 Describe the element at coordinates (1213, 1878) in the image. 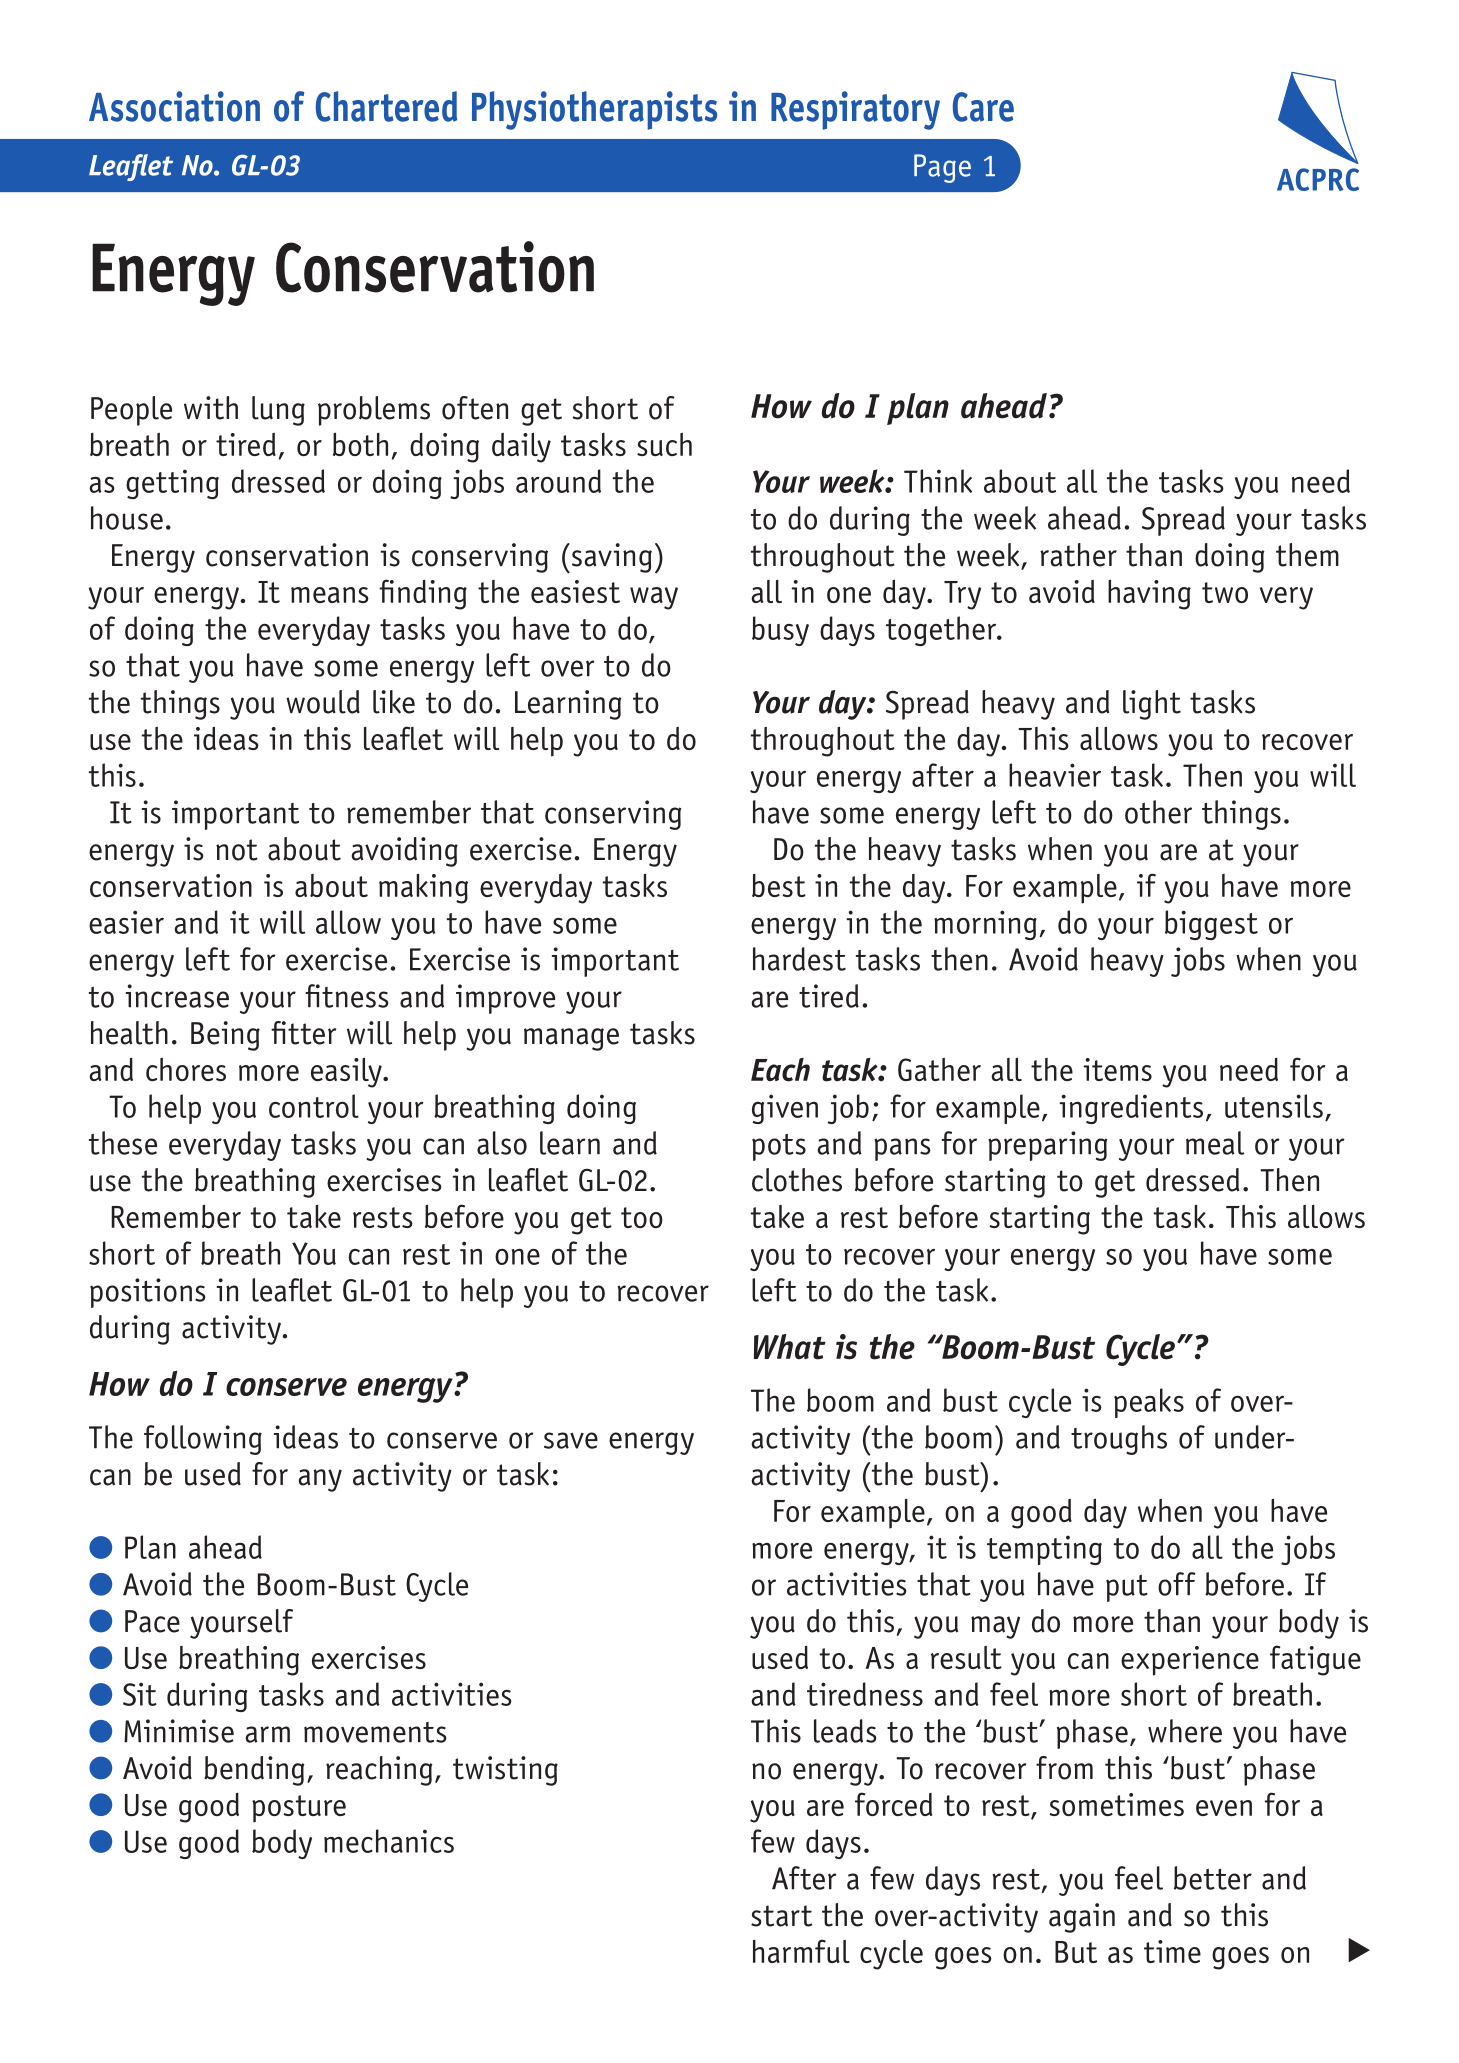

I see `better` at that location.
